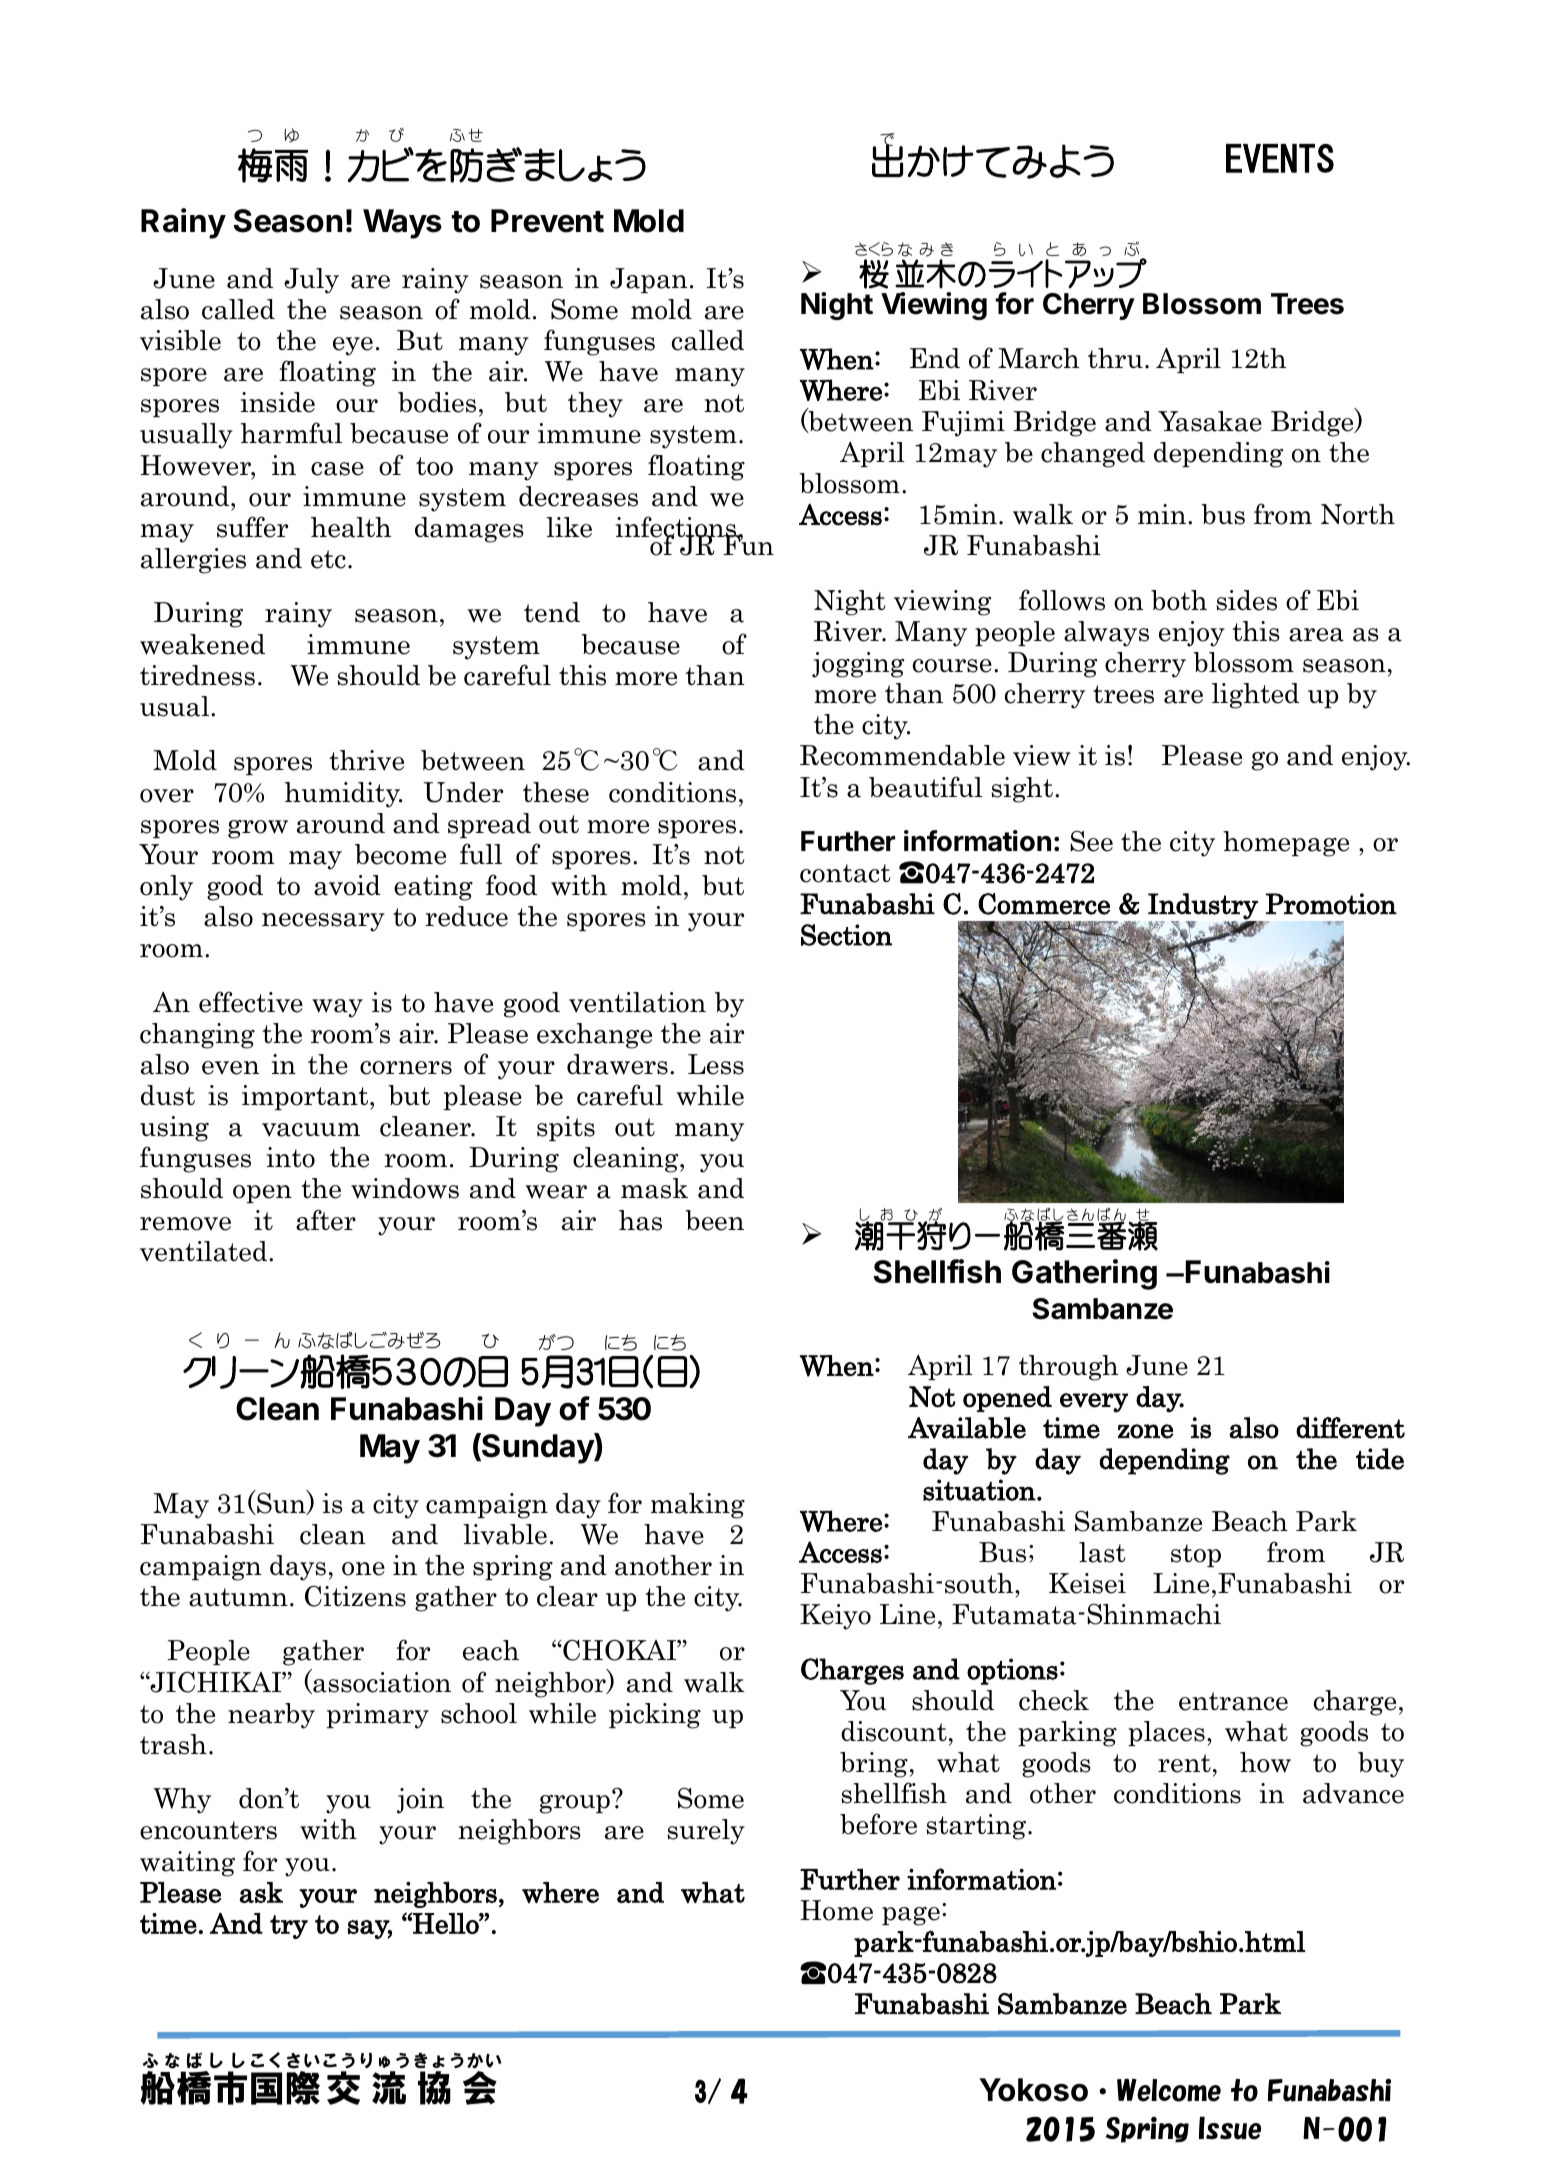 The height and width of the document is (2184, 1544). I want to click on after, so click(326, 1220).
